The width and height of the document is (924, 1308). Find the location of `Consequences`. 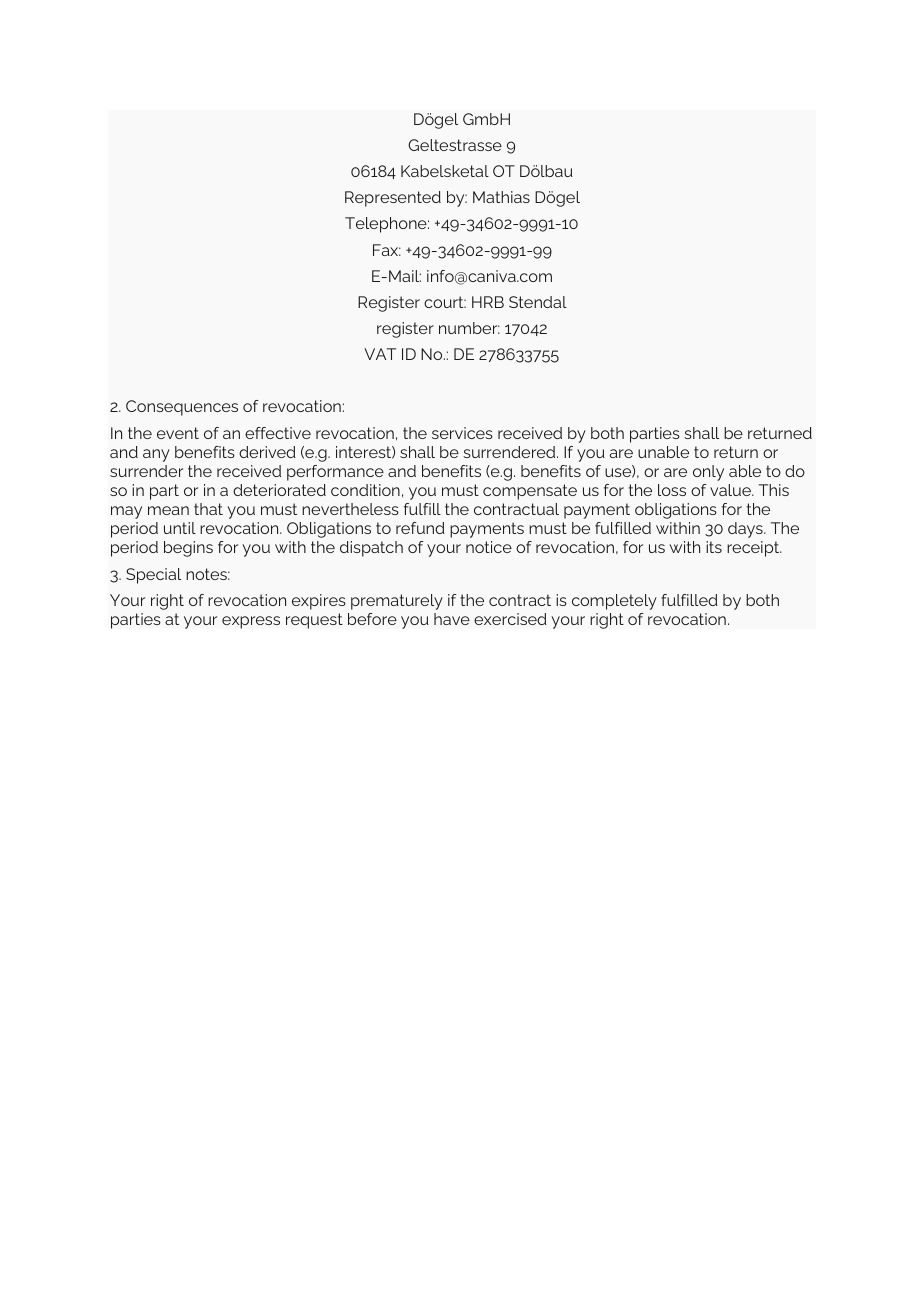

Consequences is located at coordinates (182, 408).
